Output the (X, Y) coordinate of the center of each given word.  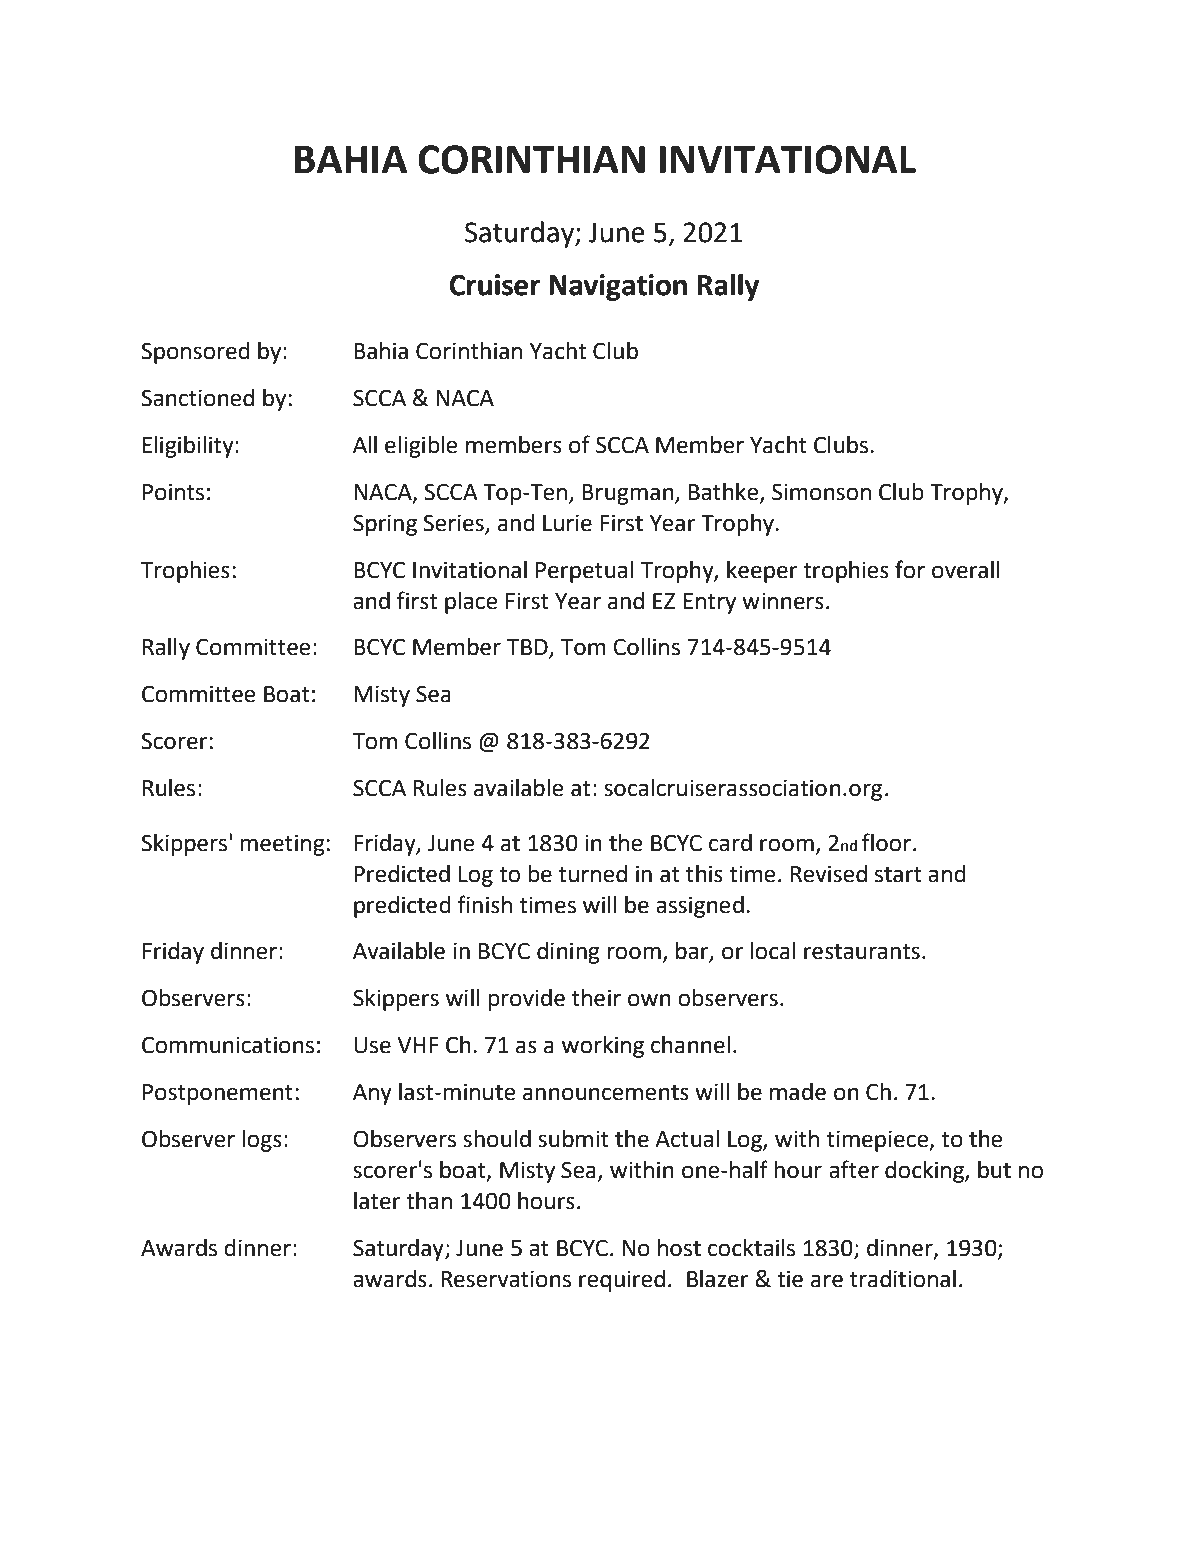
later (377, 1201)
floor (886, 842)
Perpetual (584, 572)
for (910, 569)
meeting (282, 845)
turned (592, 874)
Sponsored (195, 353)
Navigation (618, 287)
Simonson (821, 492)
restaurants (862, 952)
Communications (228, 1045)
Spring (385, 525)
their (596, 998)
